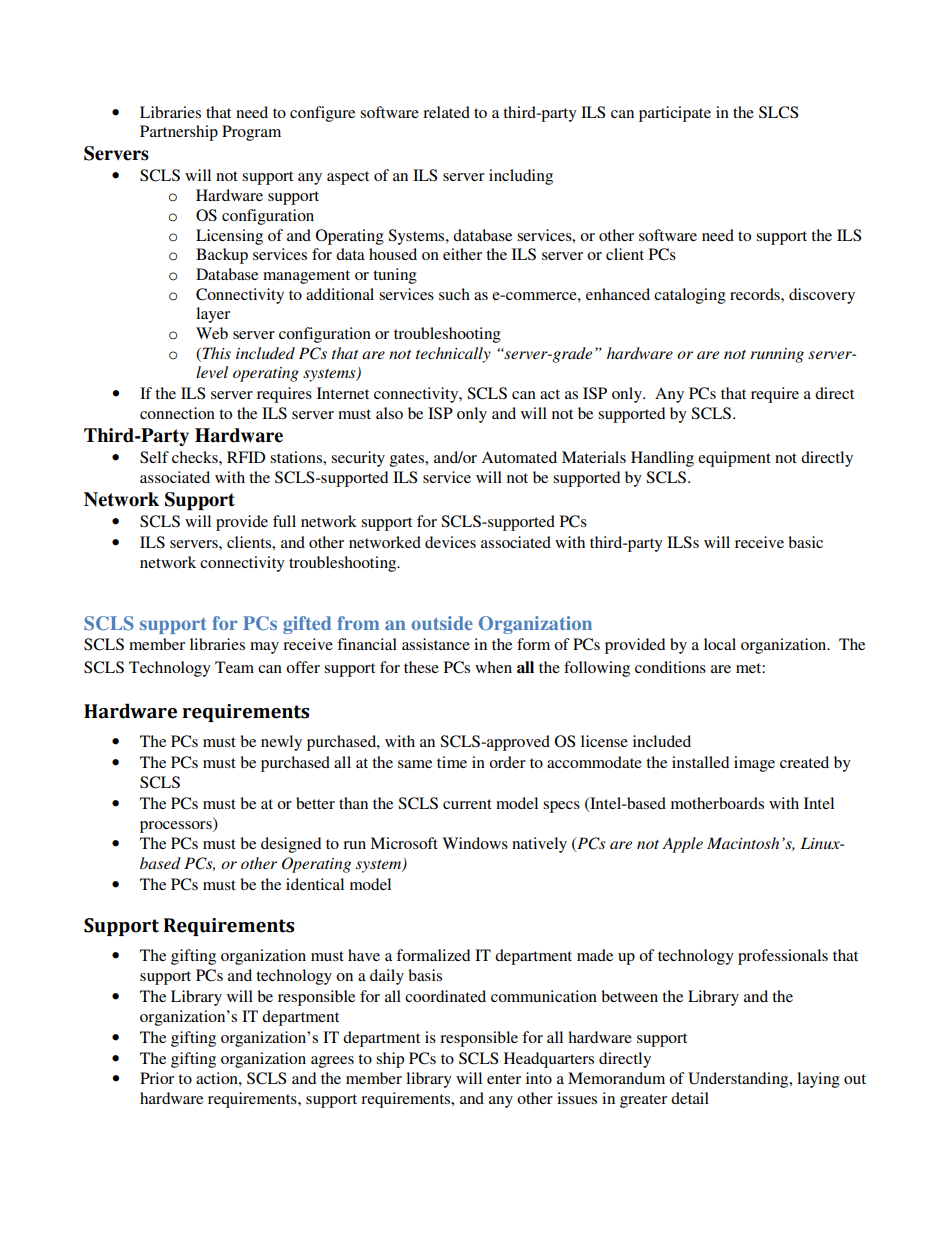  I want to click on Automated, so click(519, 457).
